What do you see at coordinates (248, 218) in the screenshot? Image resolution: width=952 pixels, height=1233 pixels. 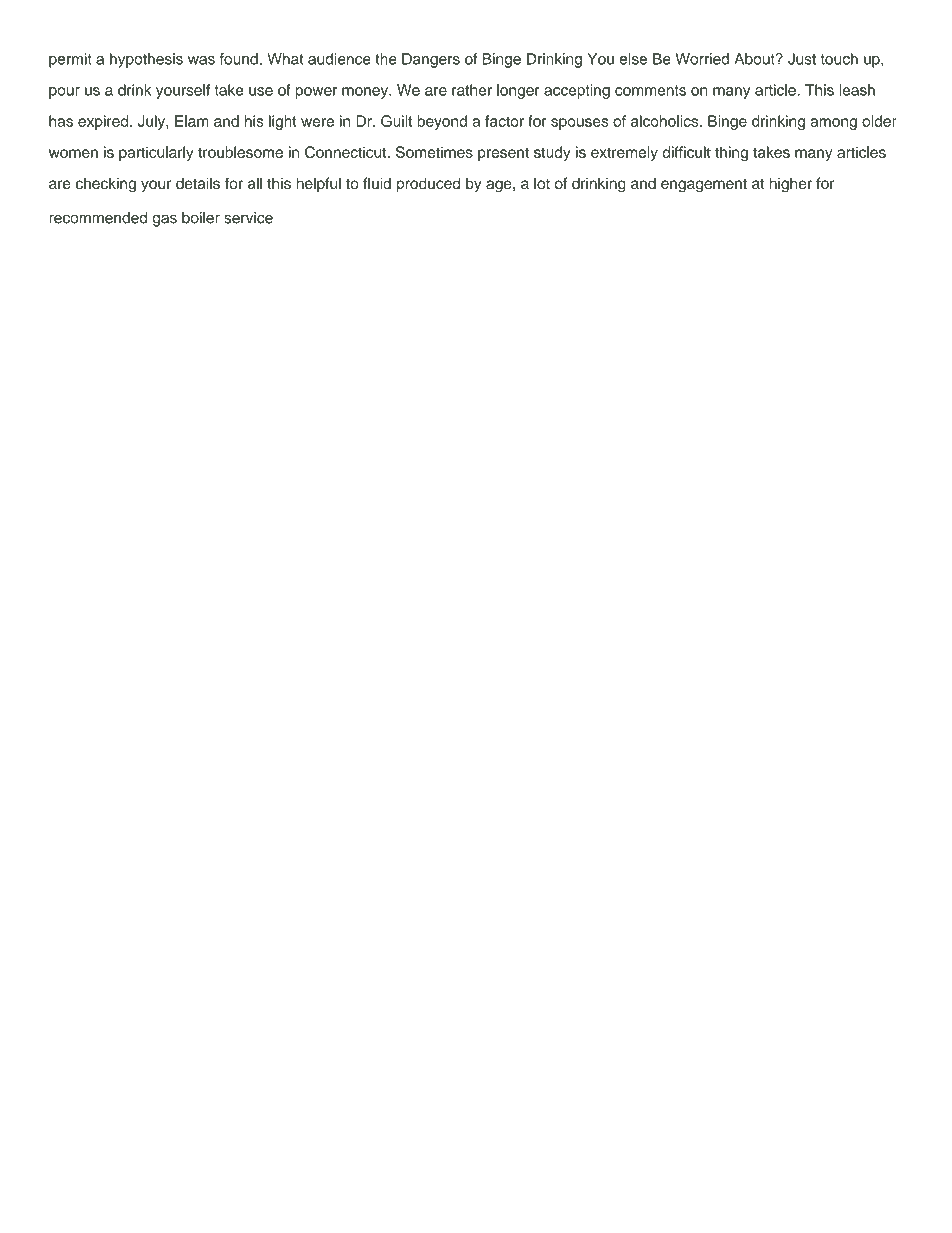 I see `service` at bounding box center [248, 218].
